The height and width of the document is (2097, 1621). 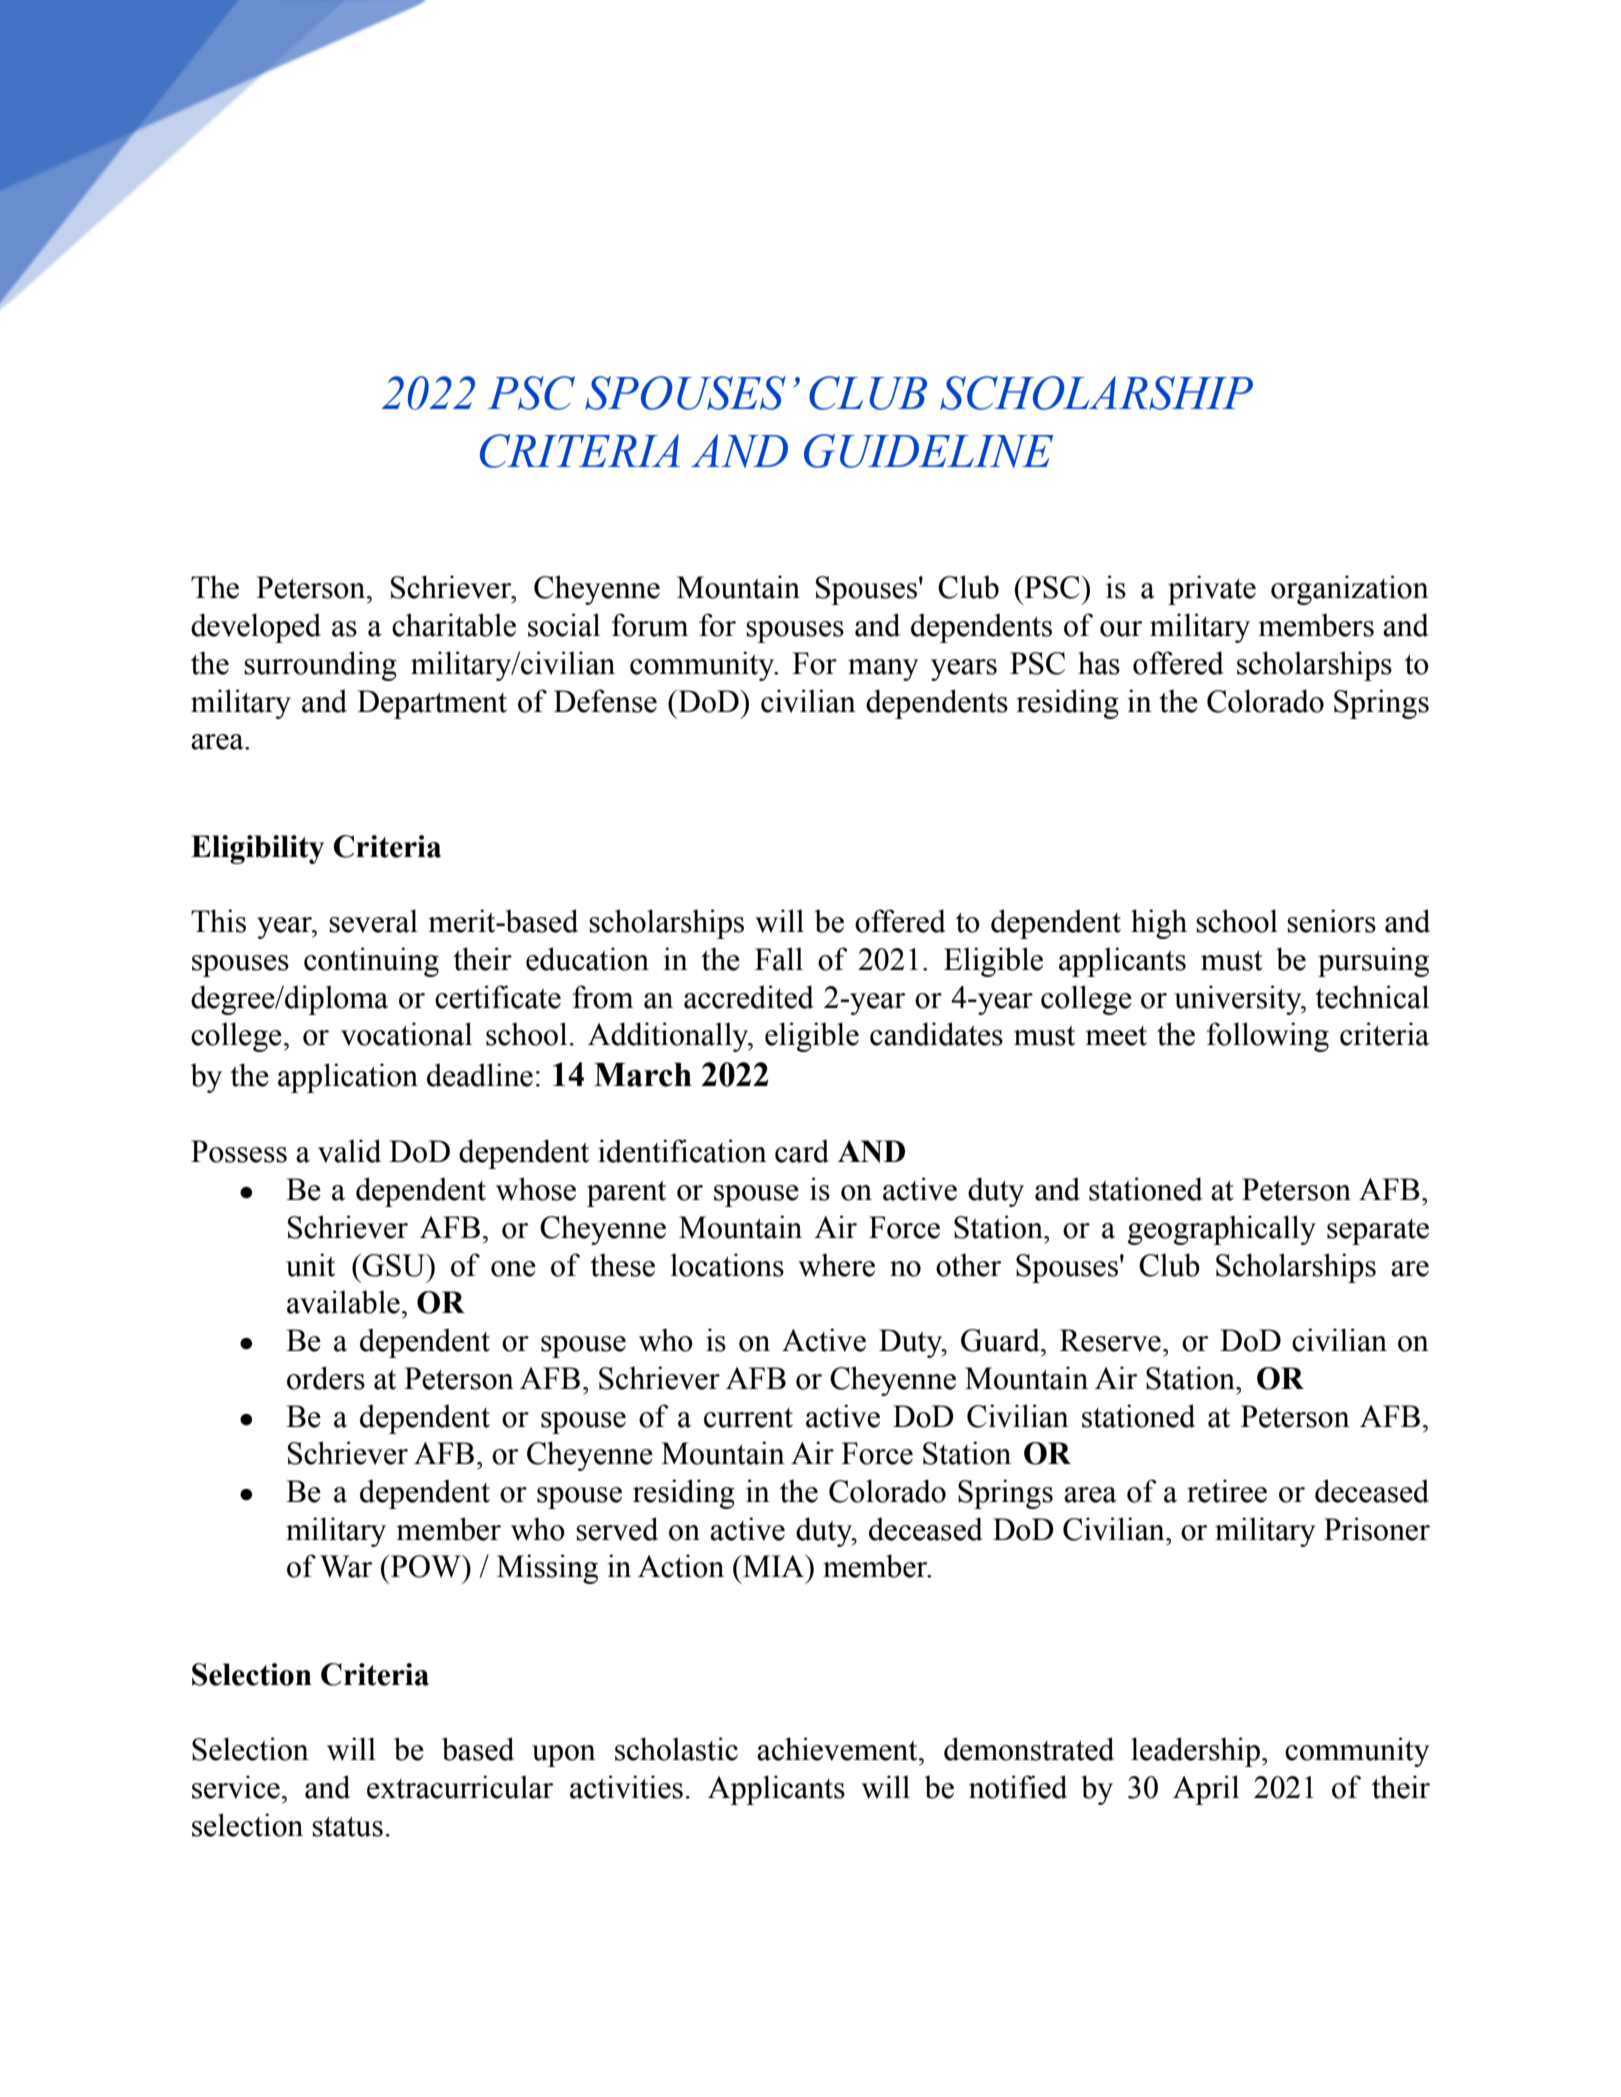 What do you see at coordinates (928, 451) in the document?
I see `GUIDELINE` at bounding box center [928, 451].
